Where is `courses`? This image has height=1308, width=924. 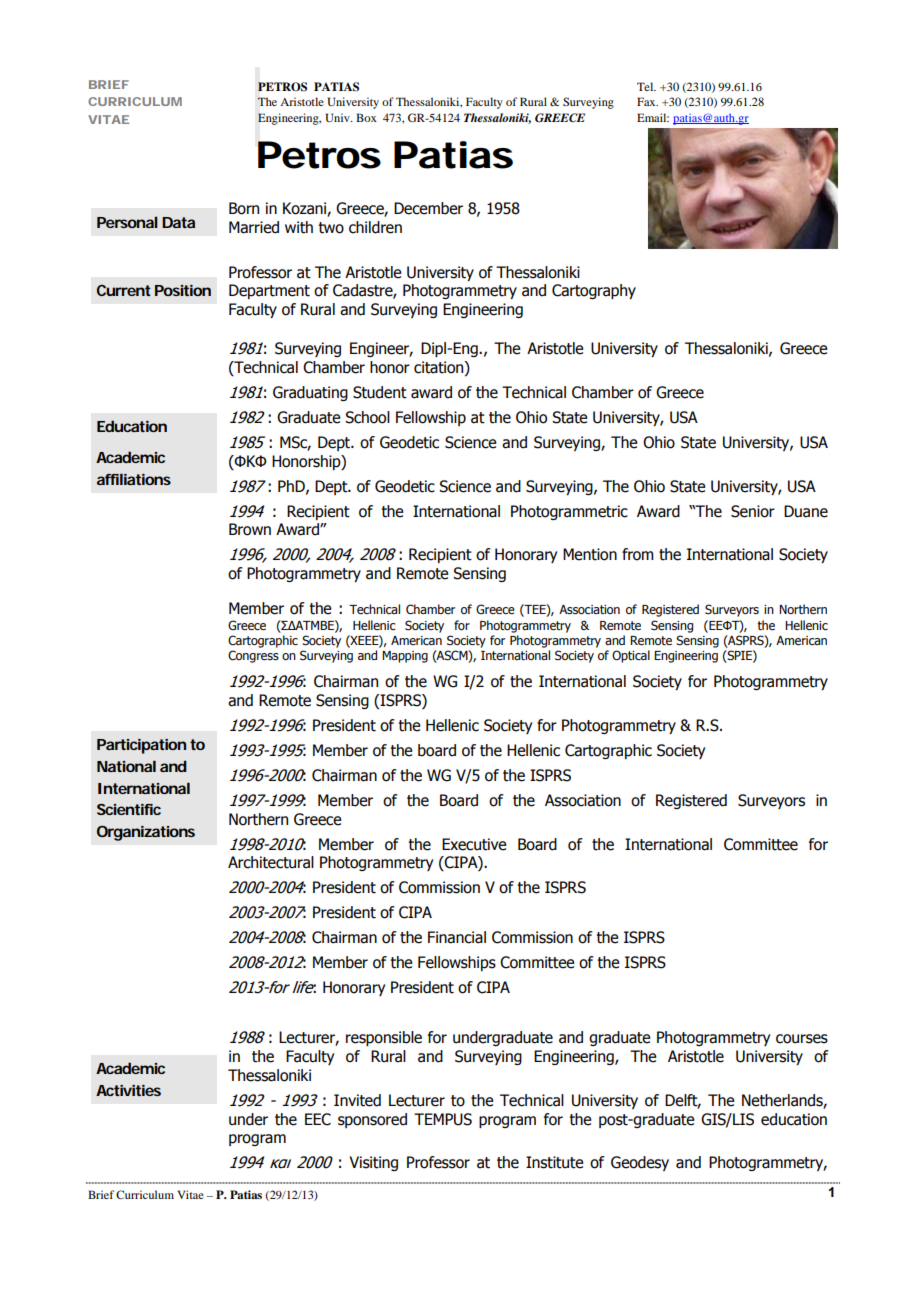 courses is located at coordinates (802, 1039).
